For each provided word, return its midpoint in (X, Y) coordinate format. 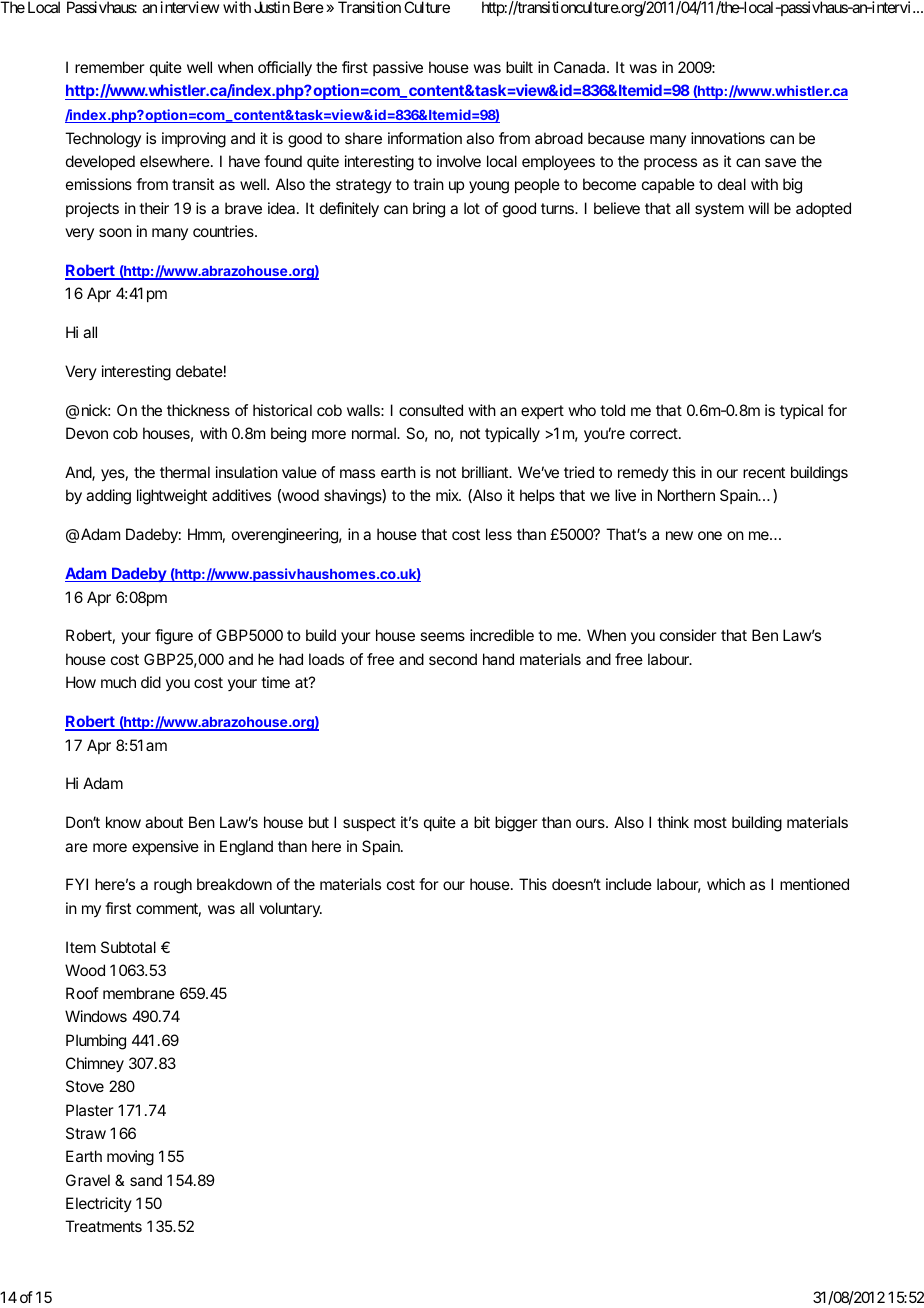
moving (130, 1158)
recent (764, 472)
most (710, 822)
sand (146, 1180)
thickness (198, 410)
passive (398, 68)
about (164, 822)
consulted (431, 410)
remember (110, 67)
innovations (728, 138)
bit (482, 822)
